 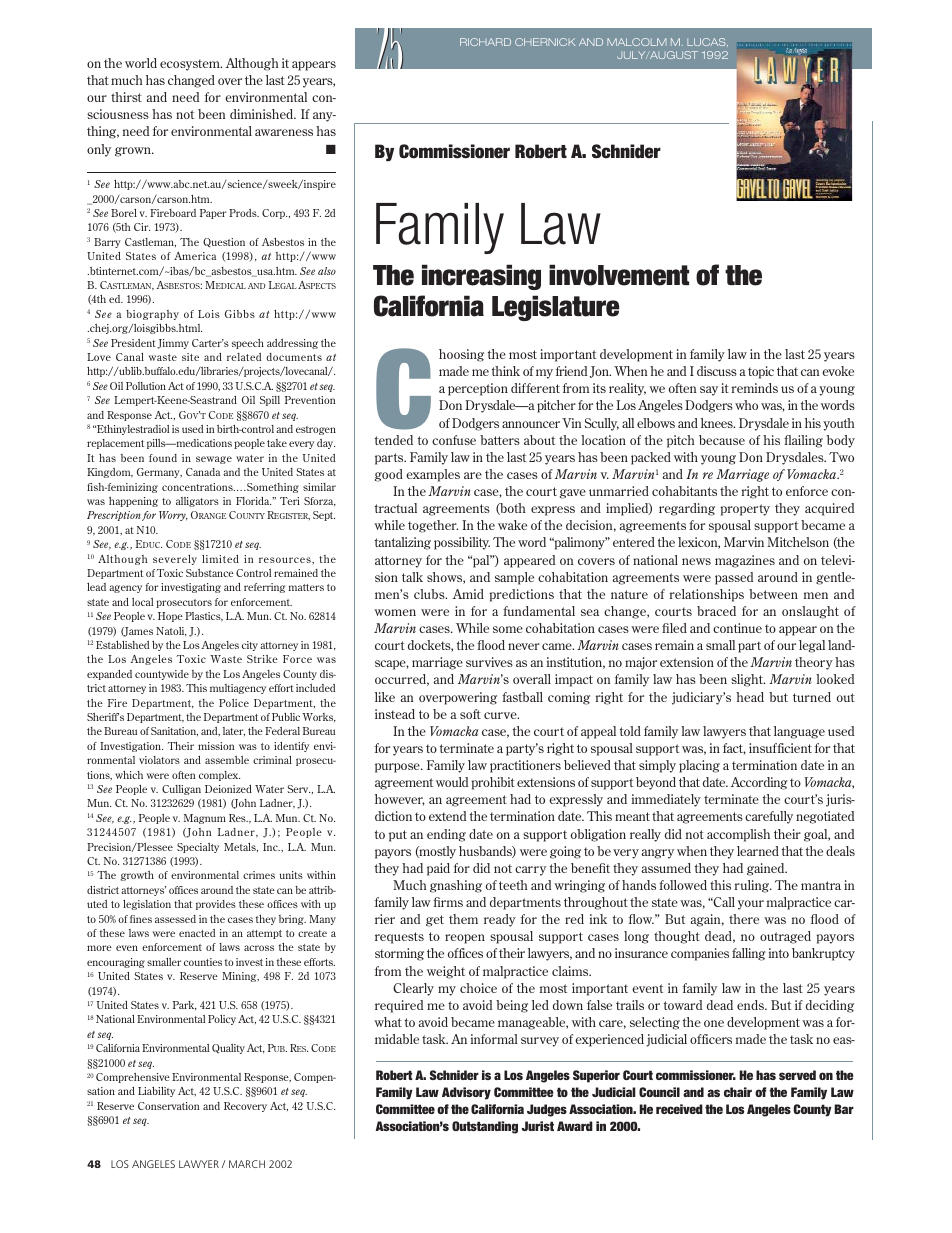 I want to click on Jimmy, so click(x=173, y=344).
